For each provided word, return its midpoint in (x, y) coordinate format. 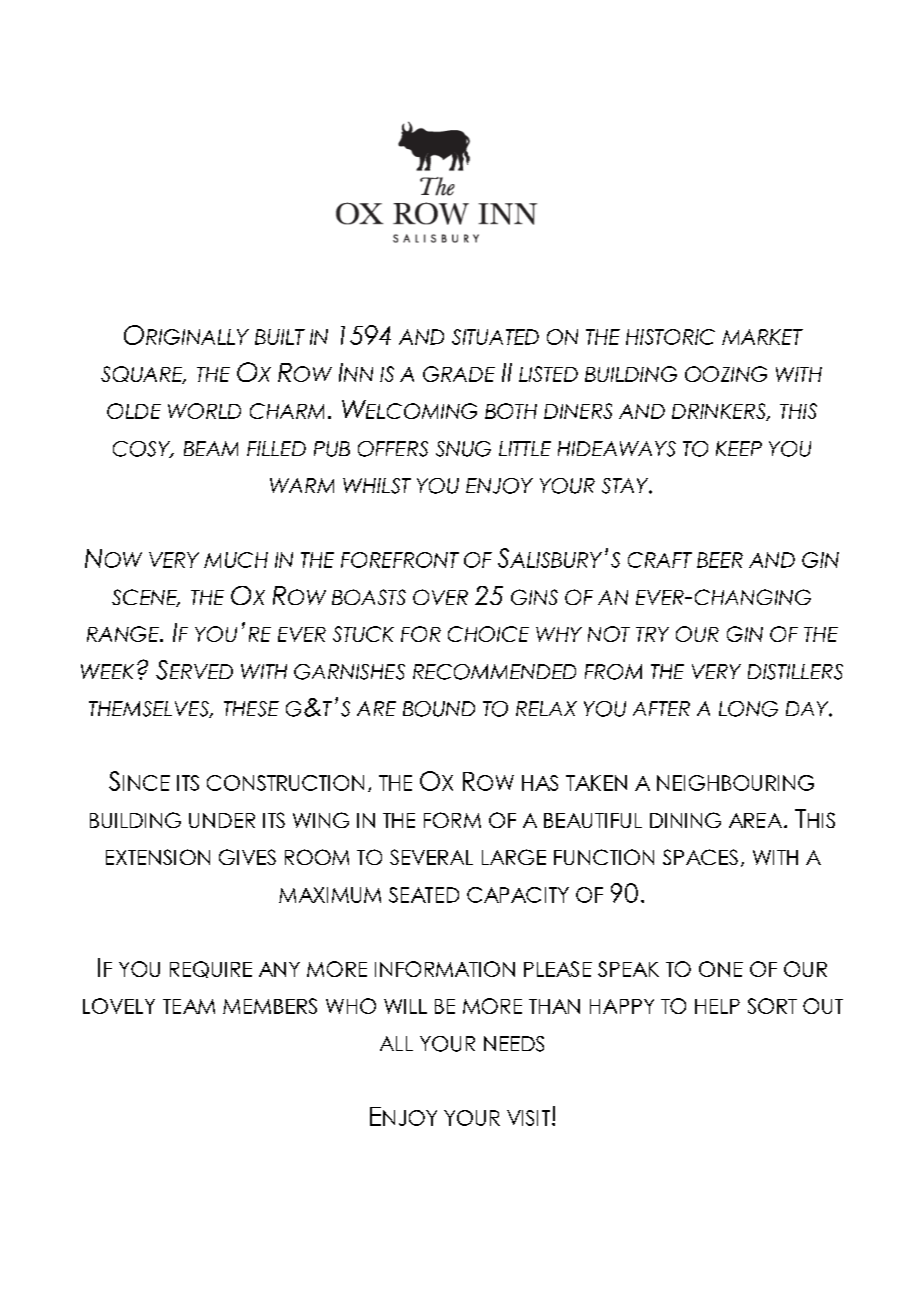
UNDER (222, 820)
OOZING (726, 374)
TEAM (189, 1006)
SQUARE (143, 375)
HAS (540, 783)
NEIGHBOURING (735, 783)
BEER (720, 560)
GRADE (459, 374)
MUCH (236, 560)
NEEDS (514, 1044)
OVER (440, 597)
